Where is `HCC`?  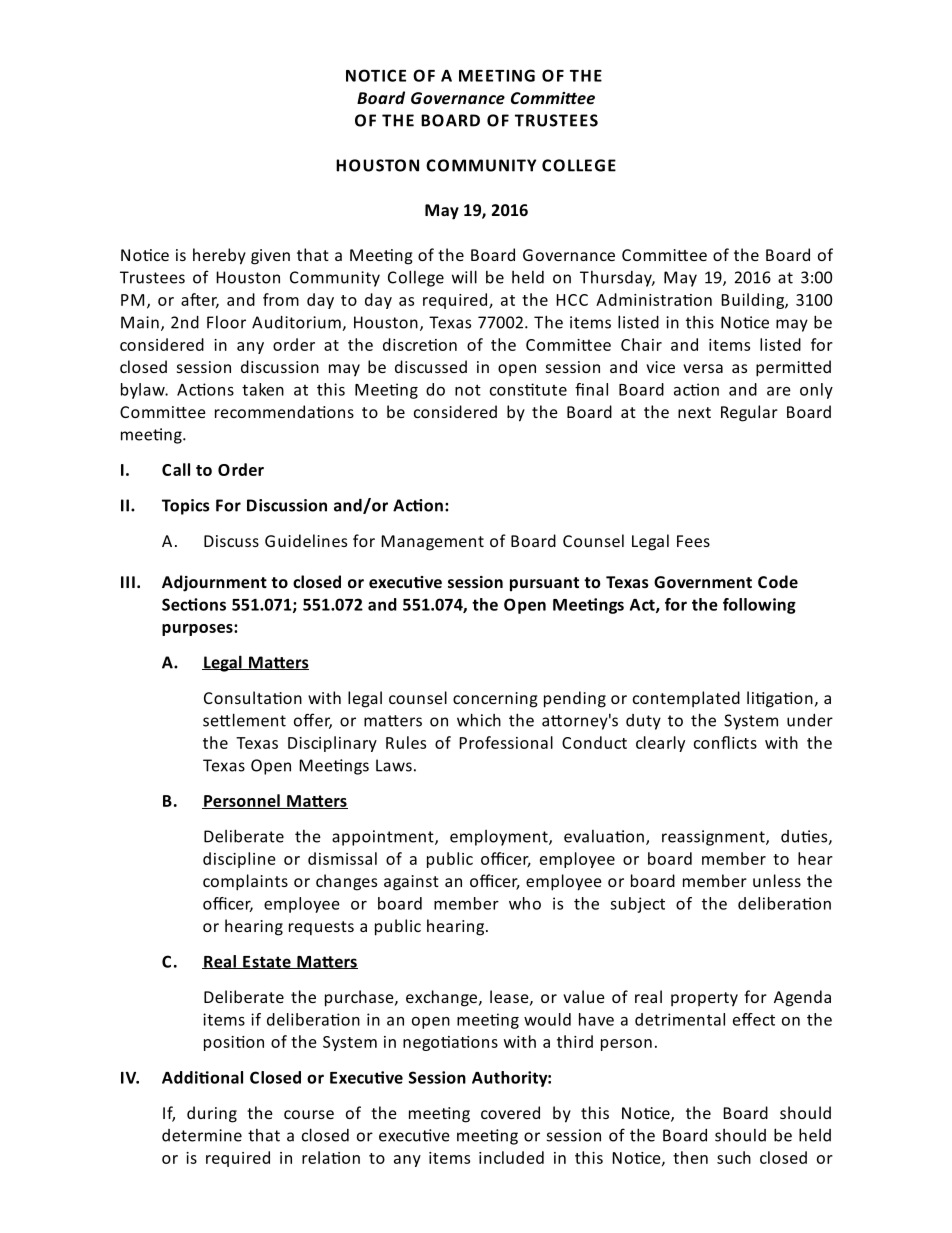
HCC is located at coordinates (572, 300).
